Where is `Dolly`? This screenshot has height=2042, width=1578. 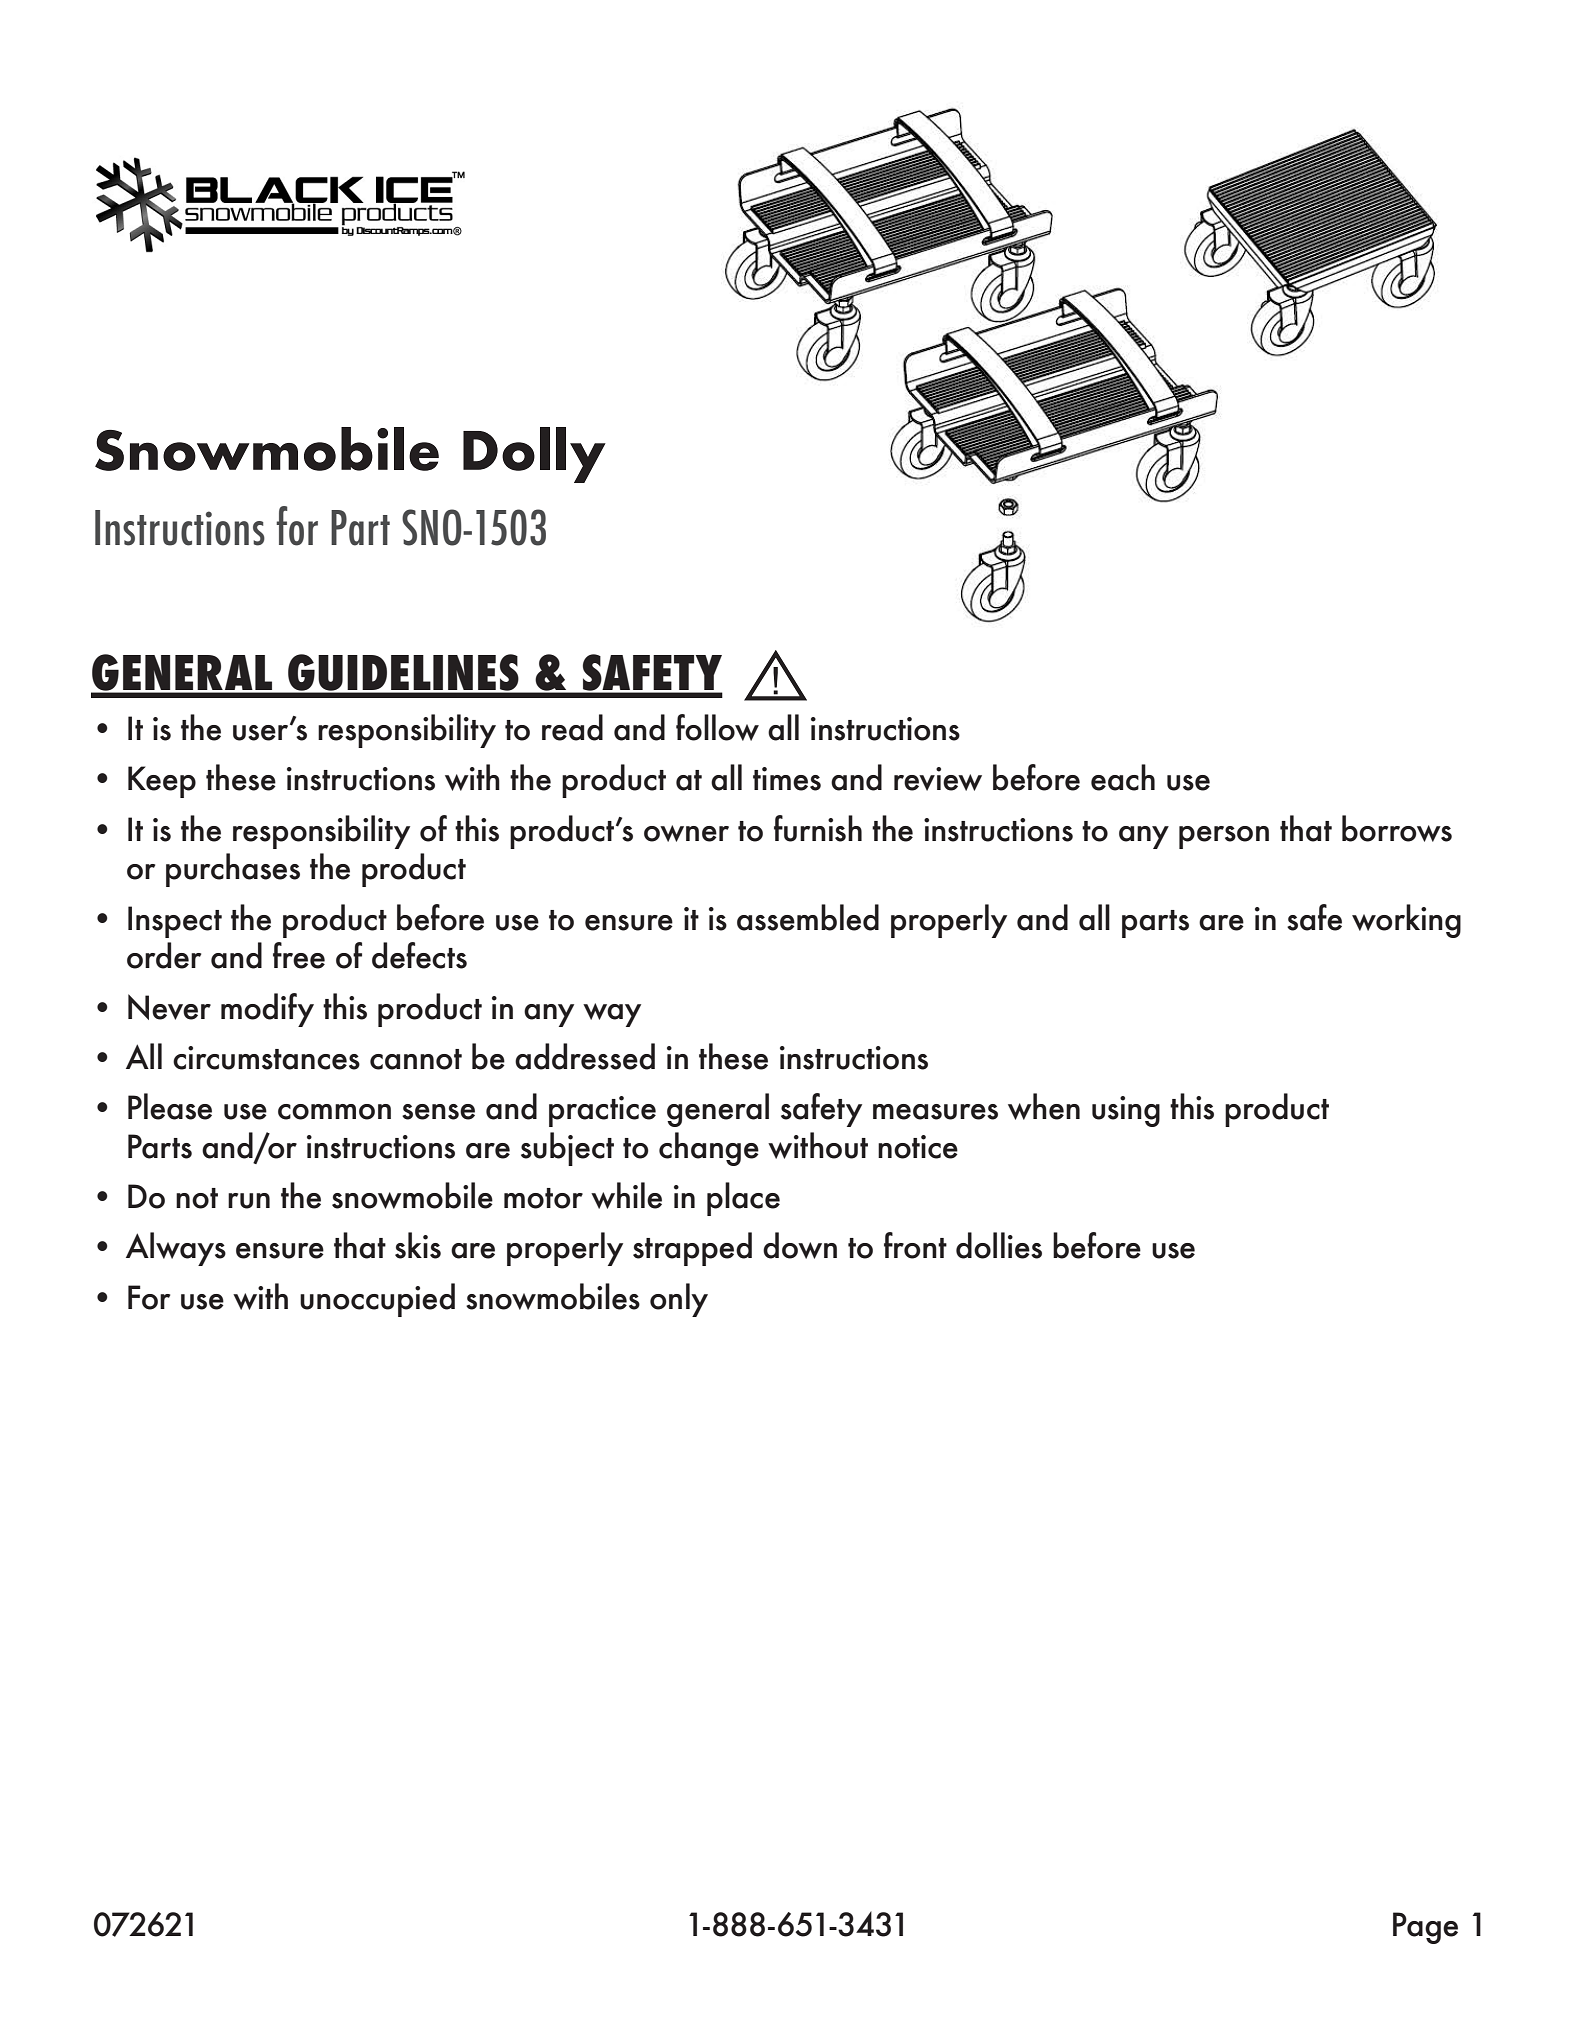
Dolly is located at coordinates (534, 455).
